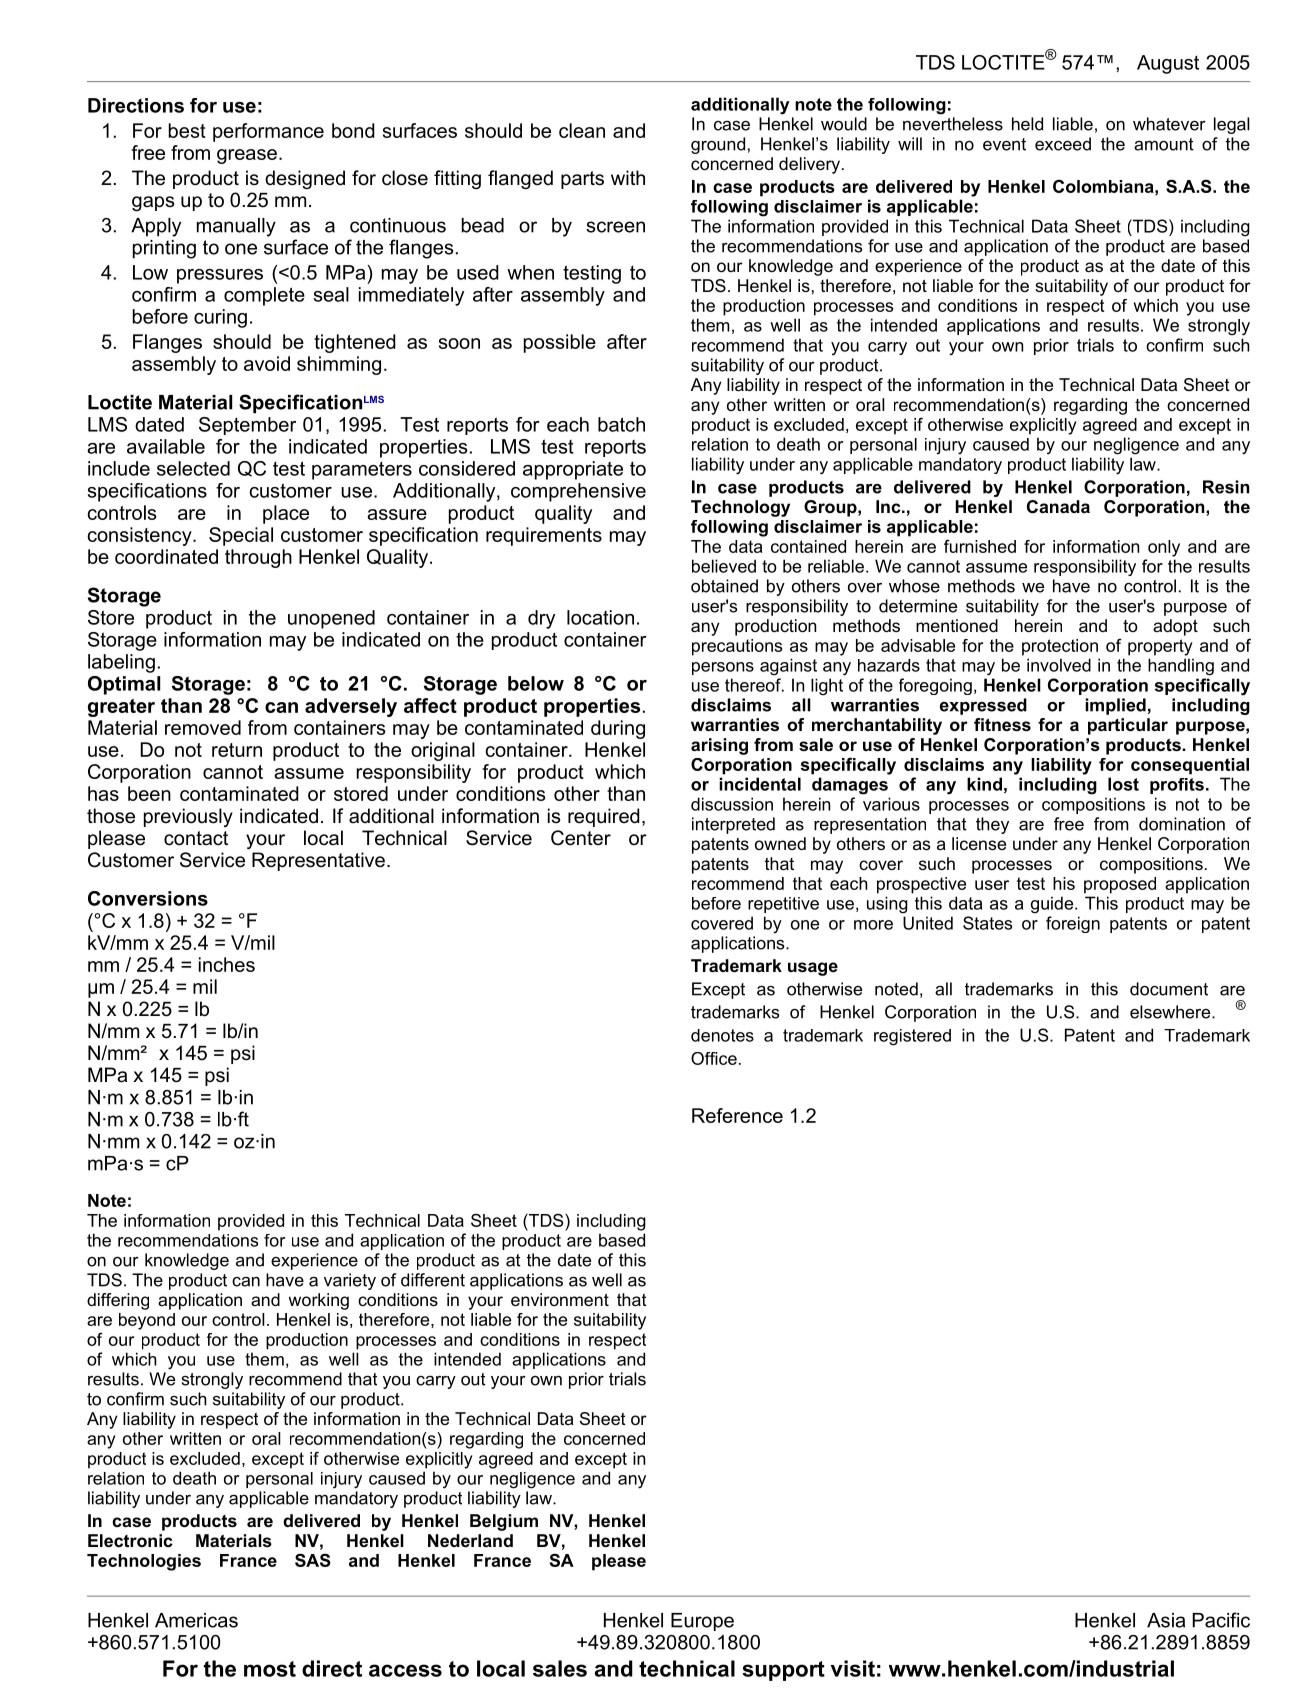  Describe the element at coordinates (148, 898) in the image. I see `Conversions` at that location.
